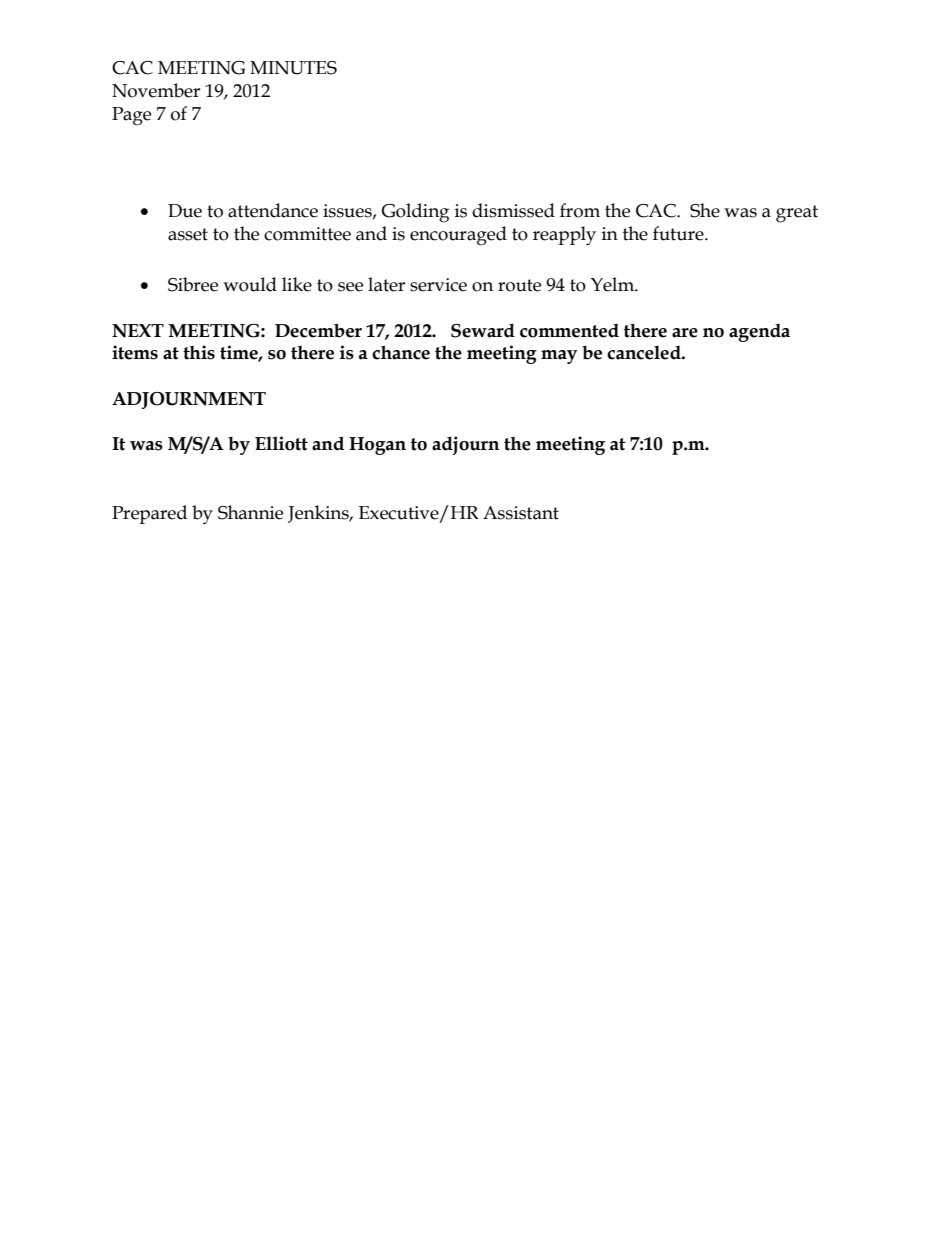  I want to click on Prepared, so click(149, 514).
